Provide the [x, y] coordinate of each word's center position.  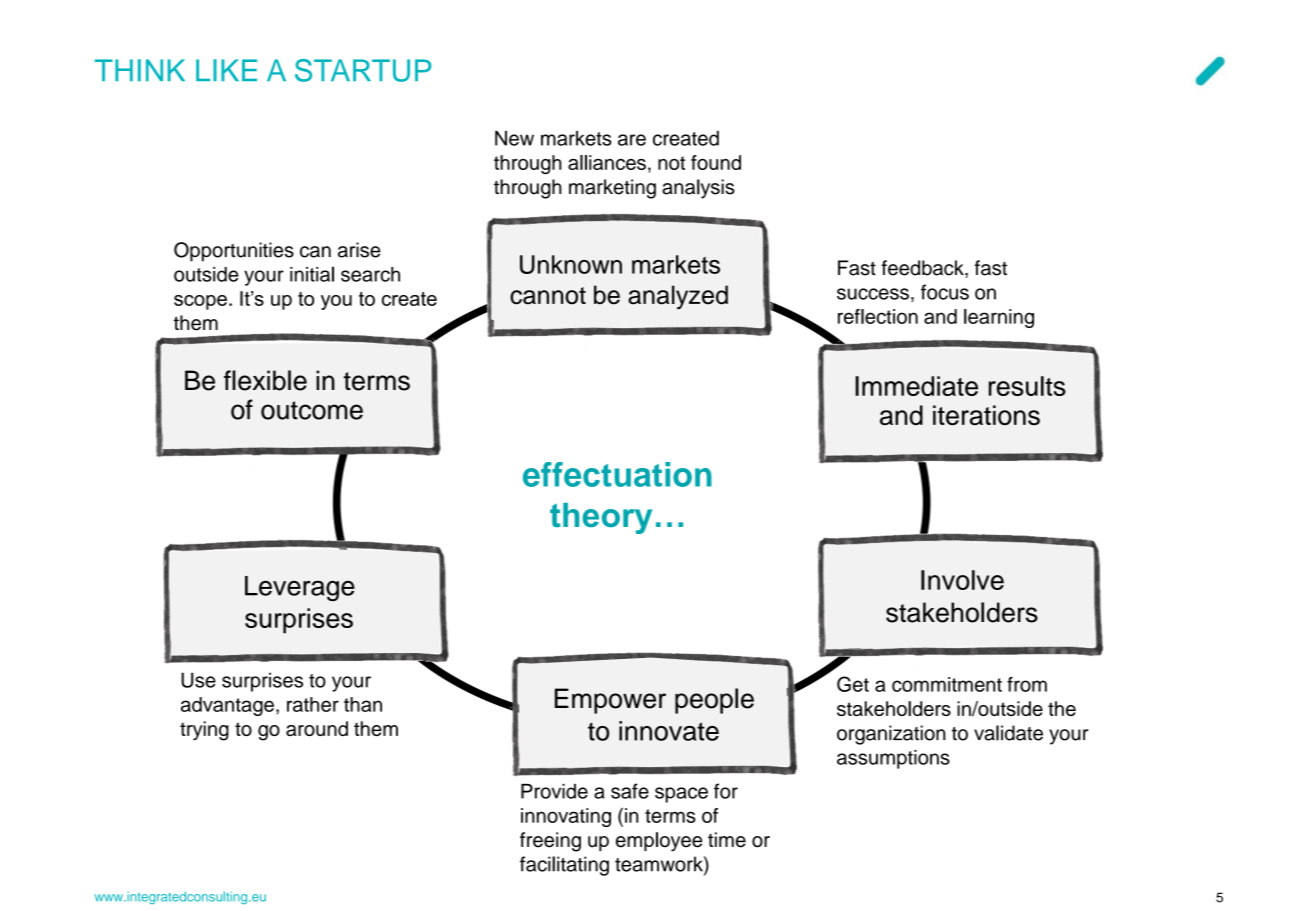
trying [204, 731]
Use [198, 680]
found [716, 162]
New [514, 138]
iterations [986, 415]
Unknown [571, 264]
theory [601, 518]
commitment [947, 684]
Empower [610, 701]
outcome [312, 410]
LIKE [226, 70]
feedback [923, 269]
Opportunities [234, 252]
